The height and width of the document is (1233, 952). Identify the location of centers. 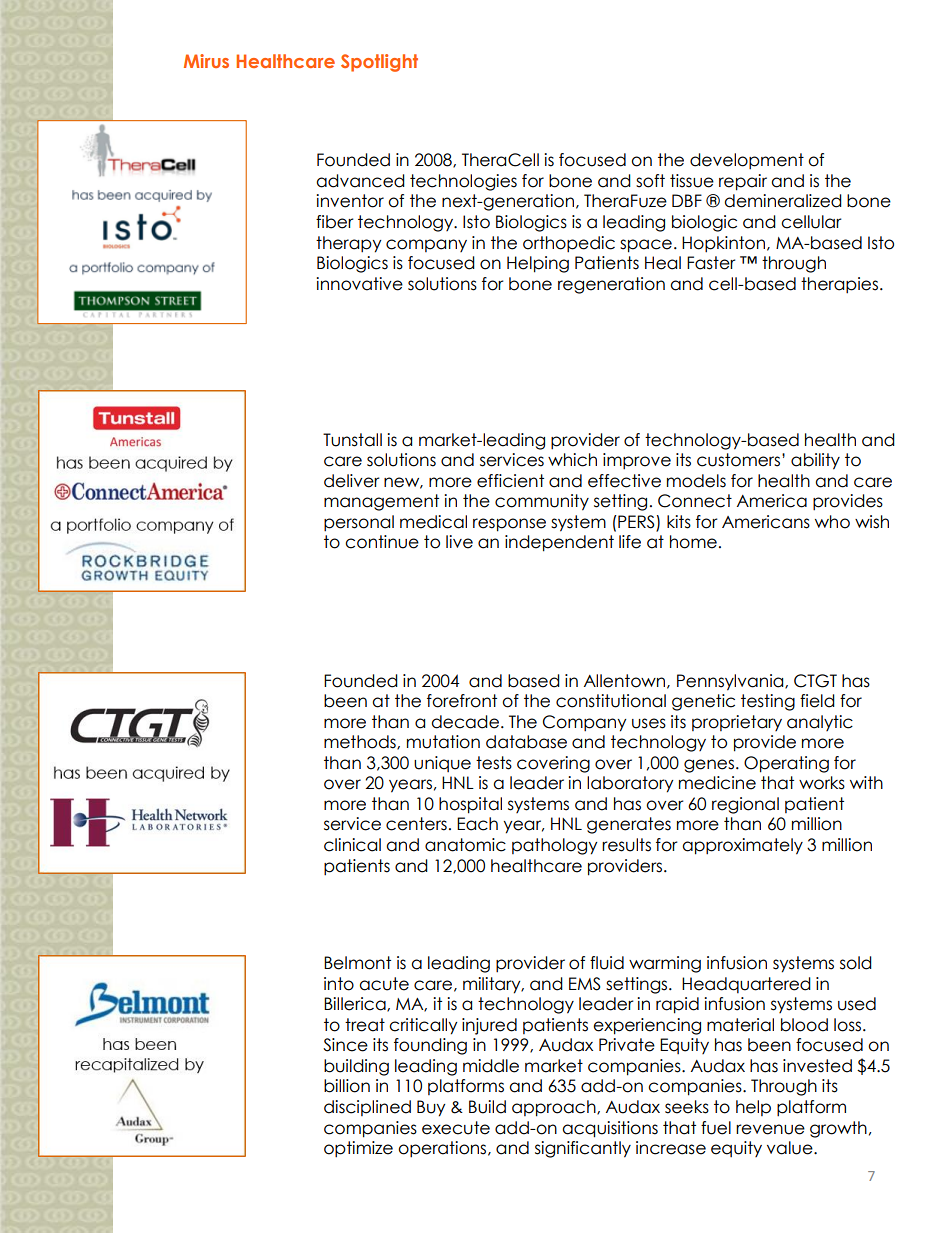
(416, 824).
